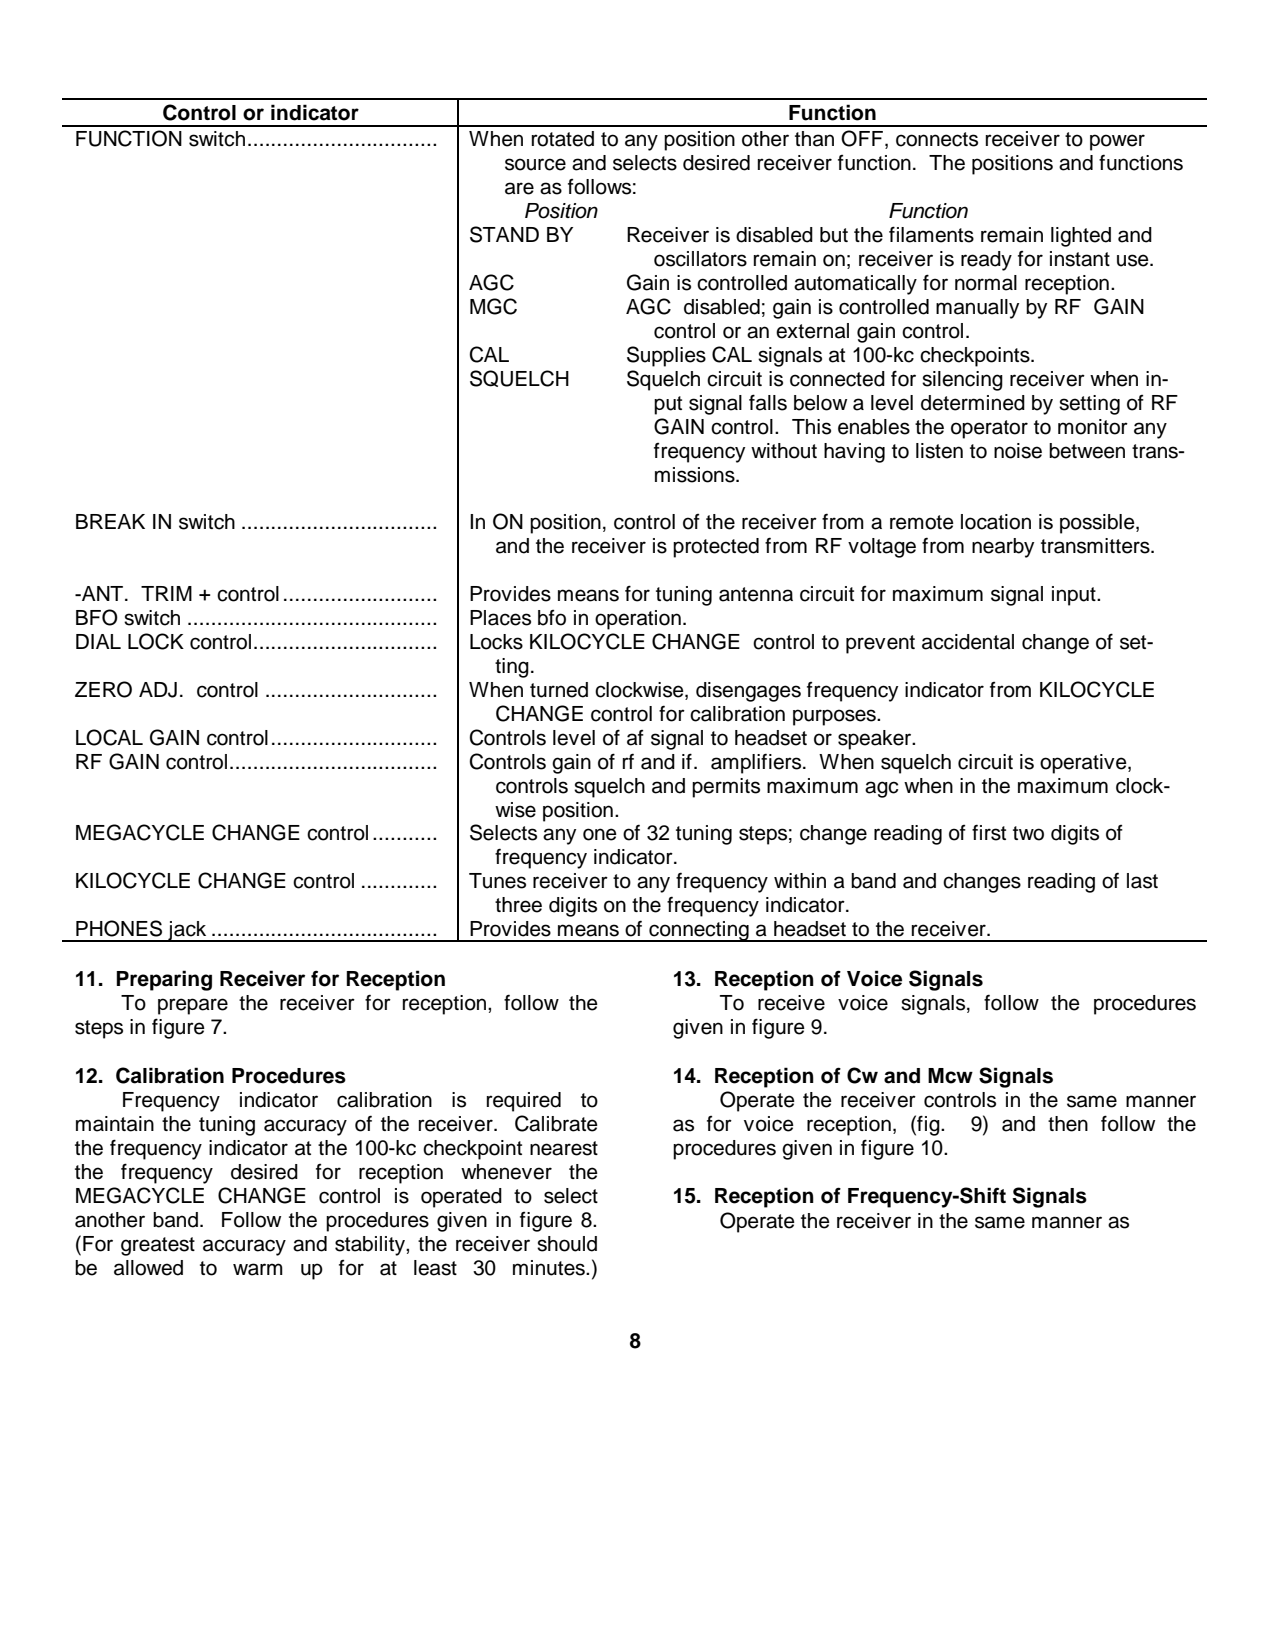 Image resolution: width=1271 pixels, height=1645 pixels. Describe the element at coordinates (187, 931) in the image. I see `jack` at that location.
